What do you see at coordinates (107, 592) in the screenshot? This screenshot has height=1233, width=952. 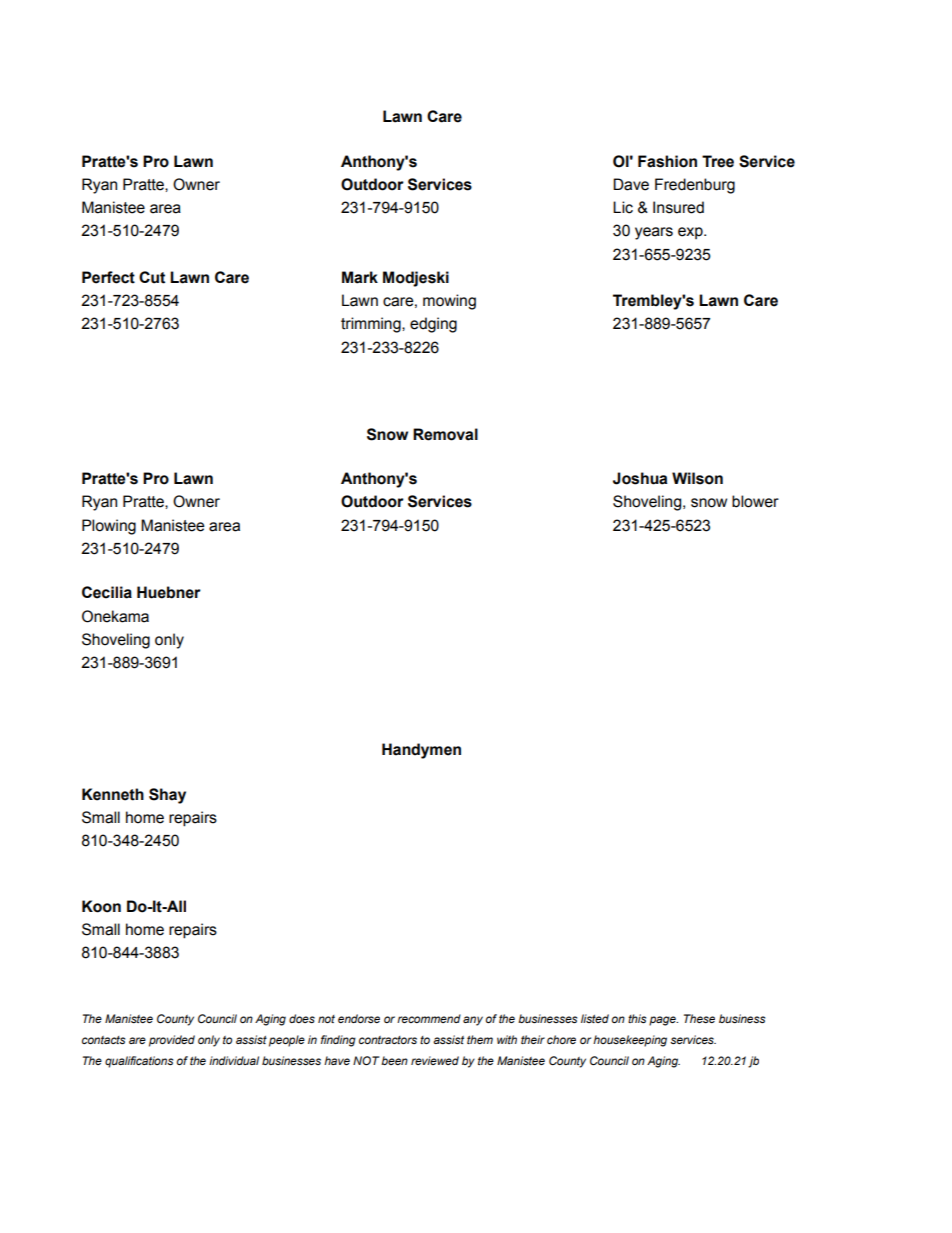 I see `Cecilia` at bounding box center [107, 592].
